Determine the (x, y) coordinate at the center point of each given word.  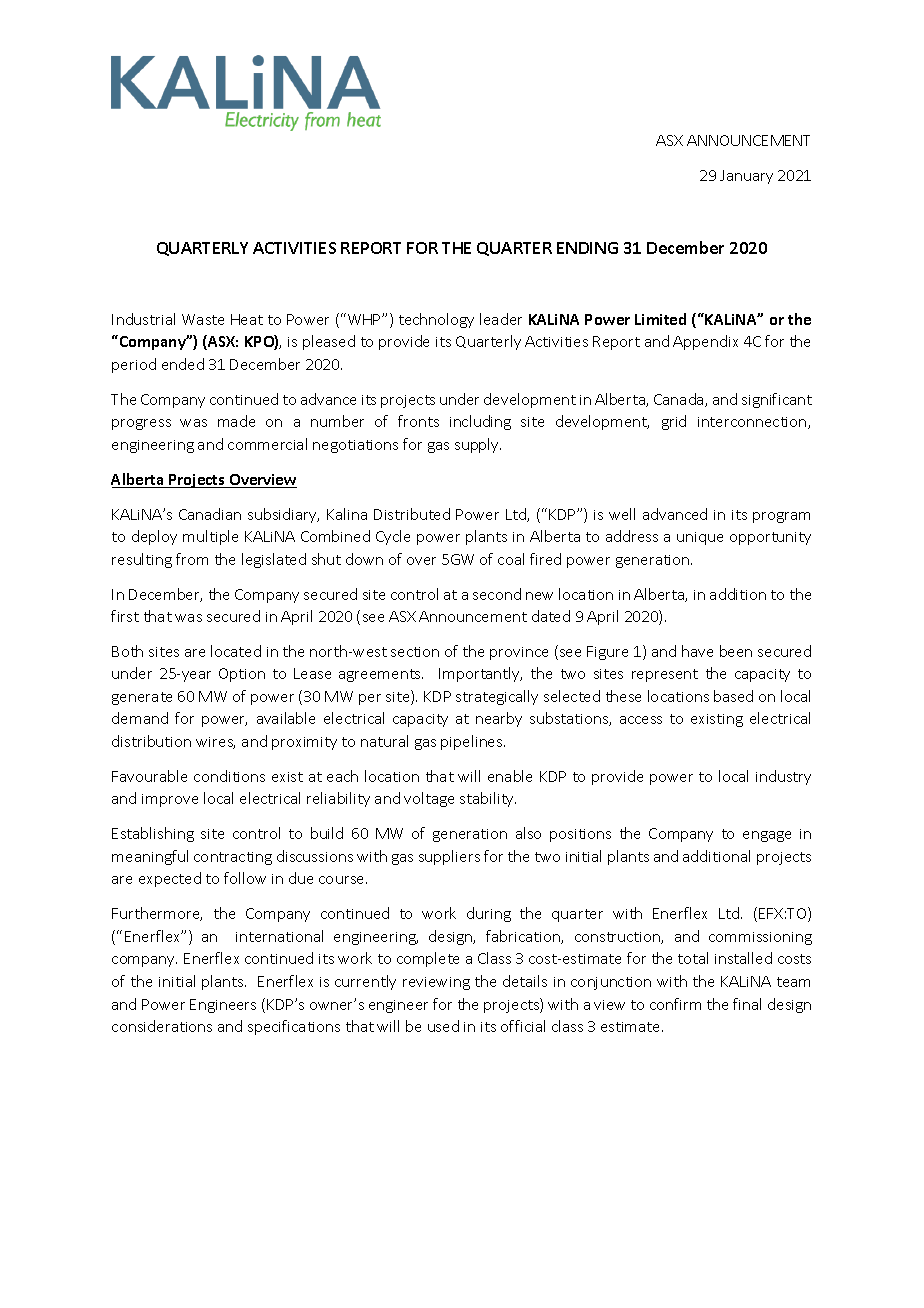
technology (436, 320)
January (746, 177)
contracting (233, 858)
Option (242, 675)
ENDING (587, 248)
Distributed (412, 514)
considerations (162, 1026)
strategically (497, 697)
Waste (203, 319)
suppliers (449, 857)
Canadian (210, 514)
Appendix (705, 342)
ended (183, 364)
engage (767, 836)
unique (700, 538)
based (733, 696)
